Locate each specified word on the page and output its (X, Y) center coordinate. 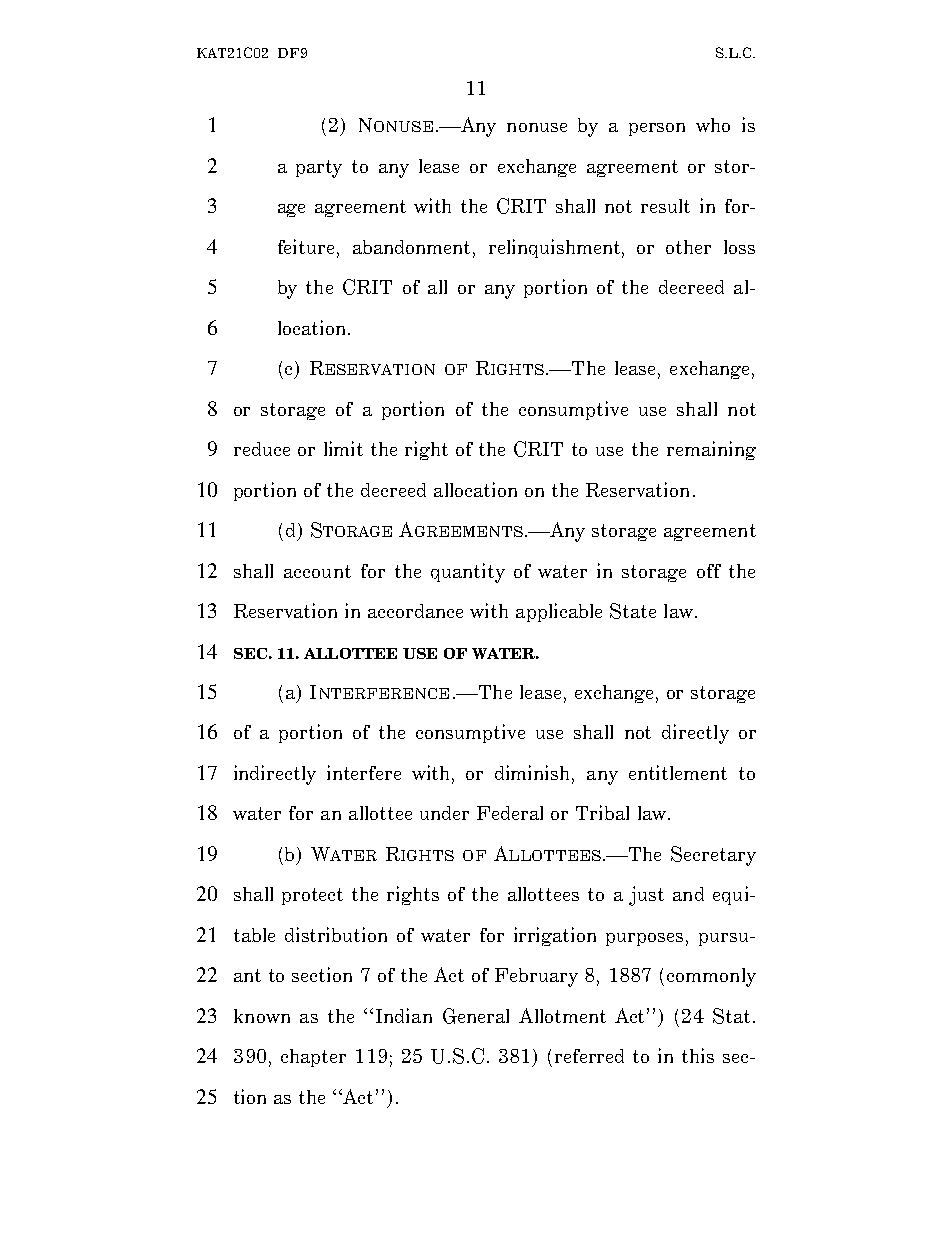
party (319, 169)
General (476, 1016)
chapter (313, 1058)
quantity (468, 573)
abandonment (413, 248)
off (709, 571)
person (657, 129)
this (698, 1055)
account (317, 571)
